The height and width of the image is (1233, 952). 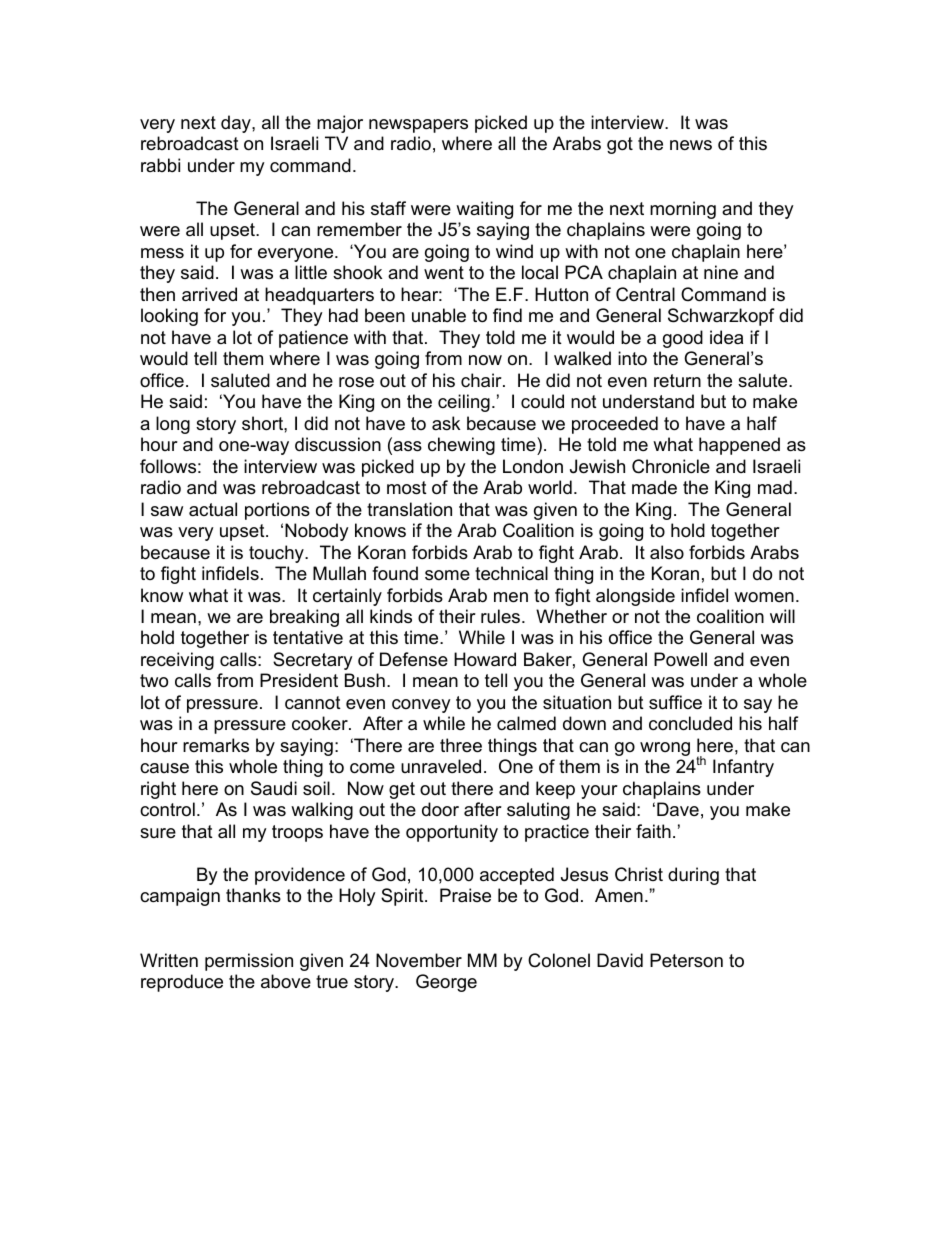 What do you see at coordinates (667, 552) in the image?
I see `also` at bounding box center [667, 552].
